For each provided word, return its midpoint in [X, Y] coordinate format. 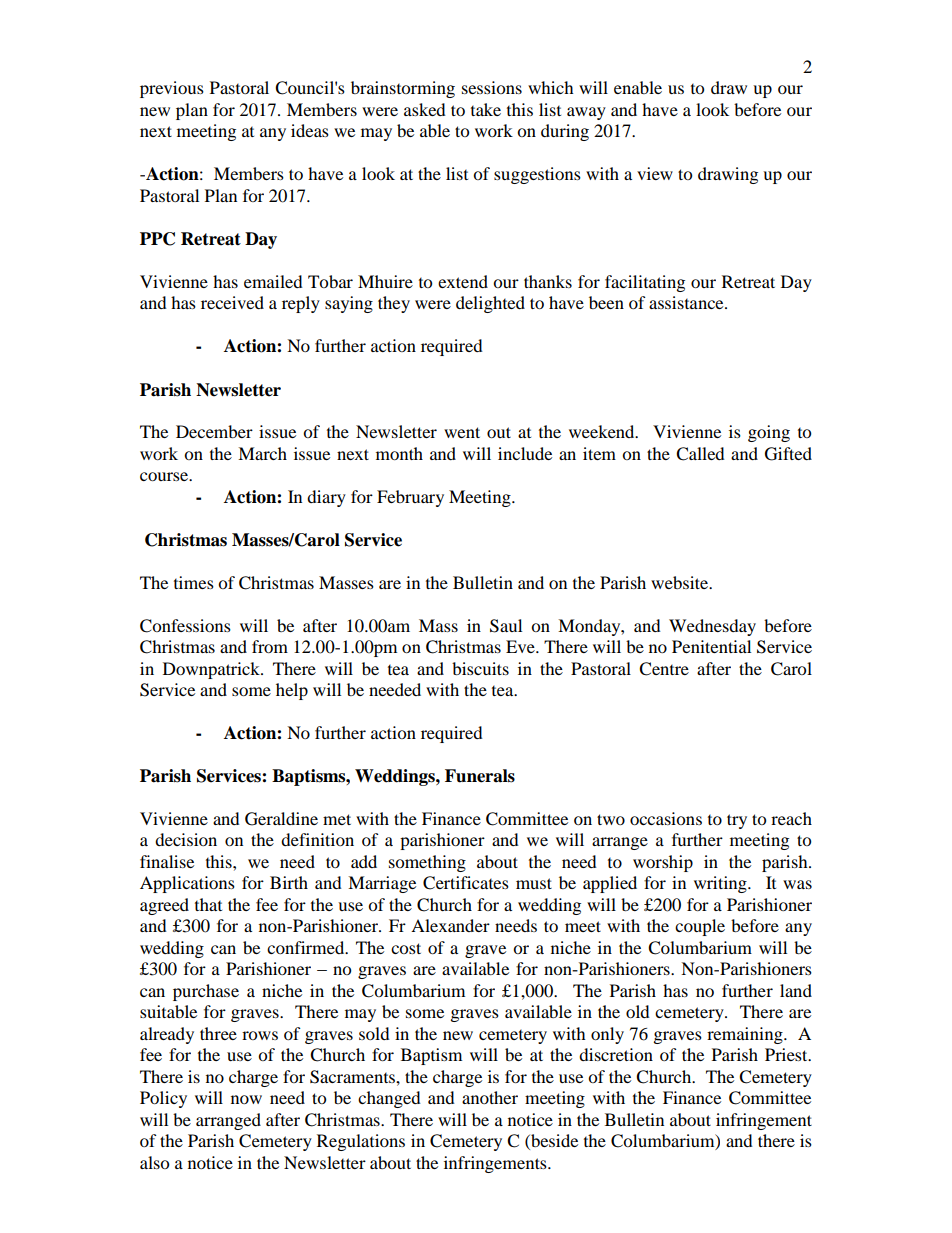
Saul [506, 626]
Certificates [466, 883]
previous [172, 89]
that [208, 904]
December [214, 431]
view [655, 173]
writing [721, 884]
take [486, 109]
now [246, 1099]
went [462, 432]
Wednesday [712, 627]
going [769, 433]
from [270, 646]
